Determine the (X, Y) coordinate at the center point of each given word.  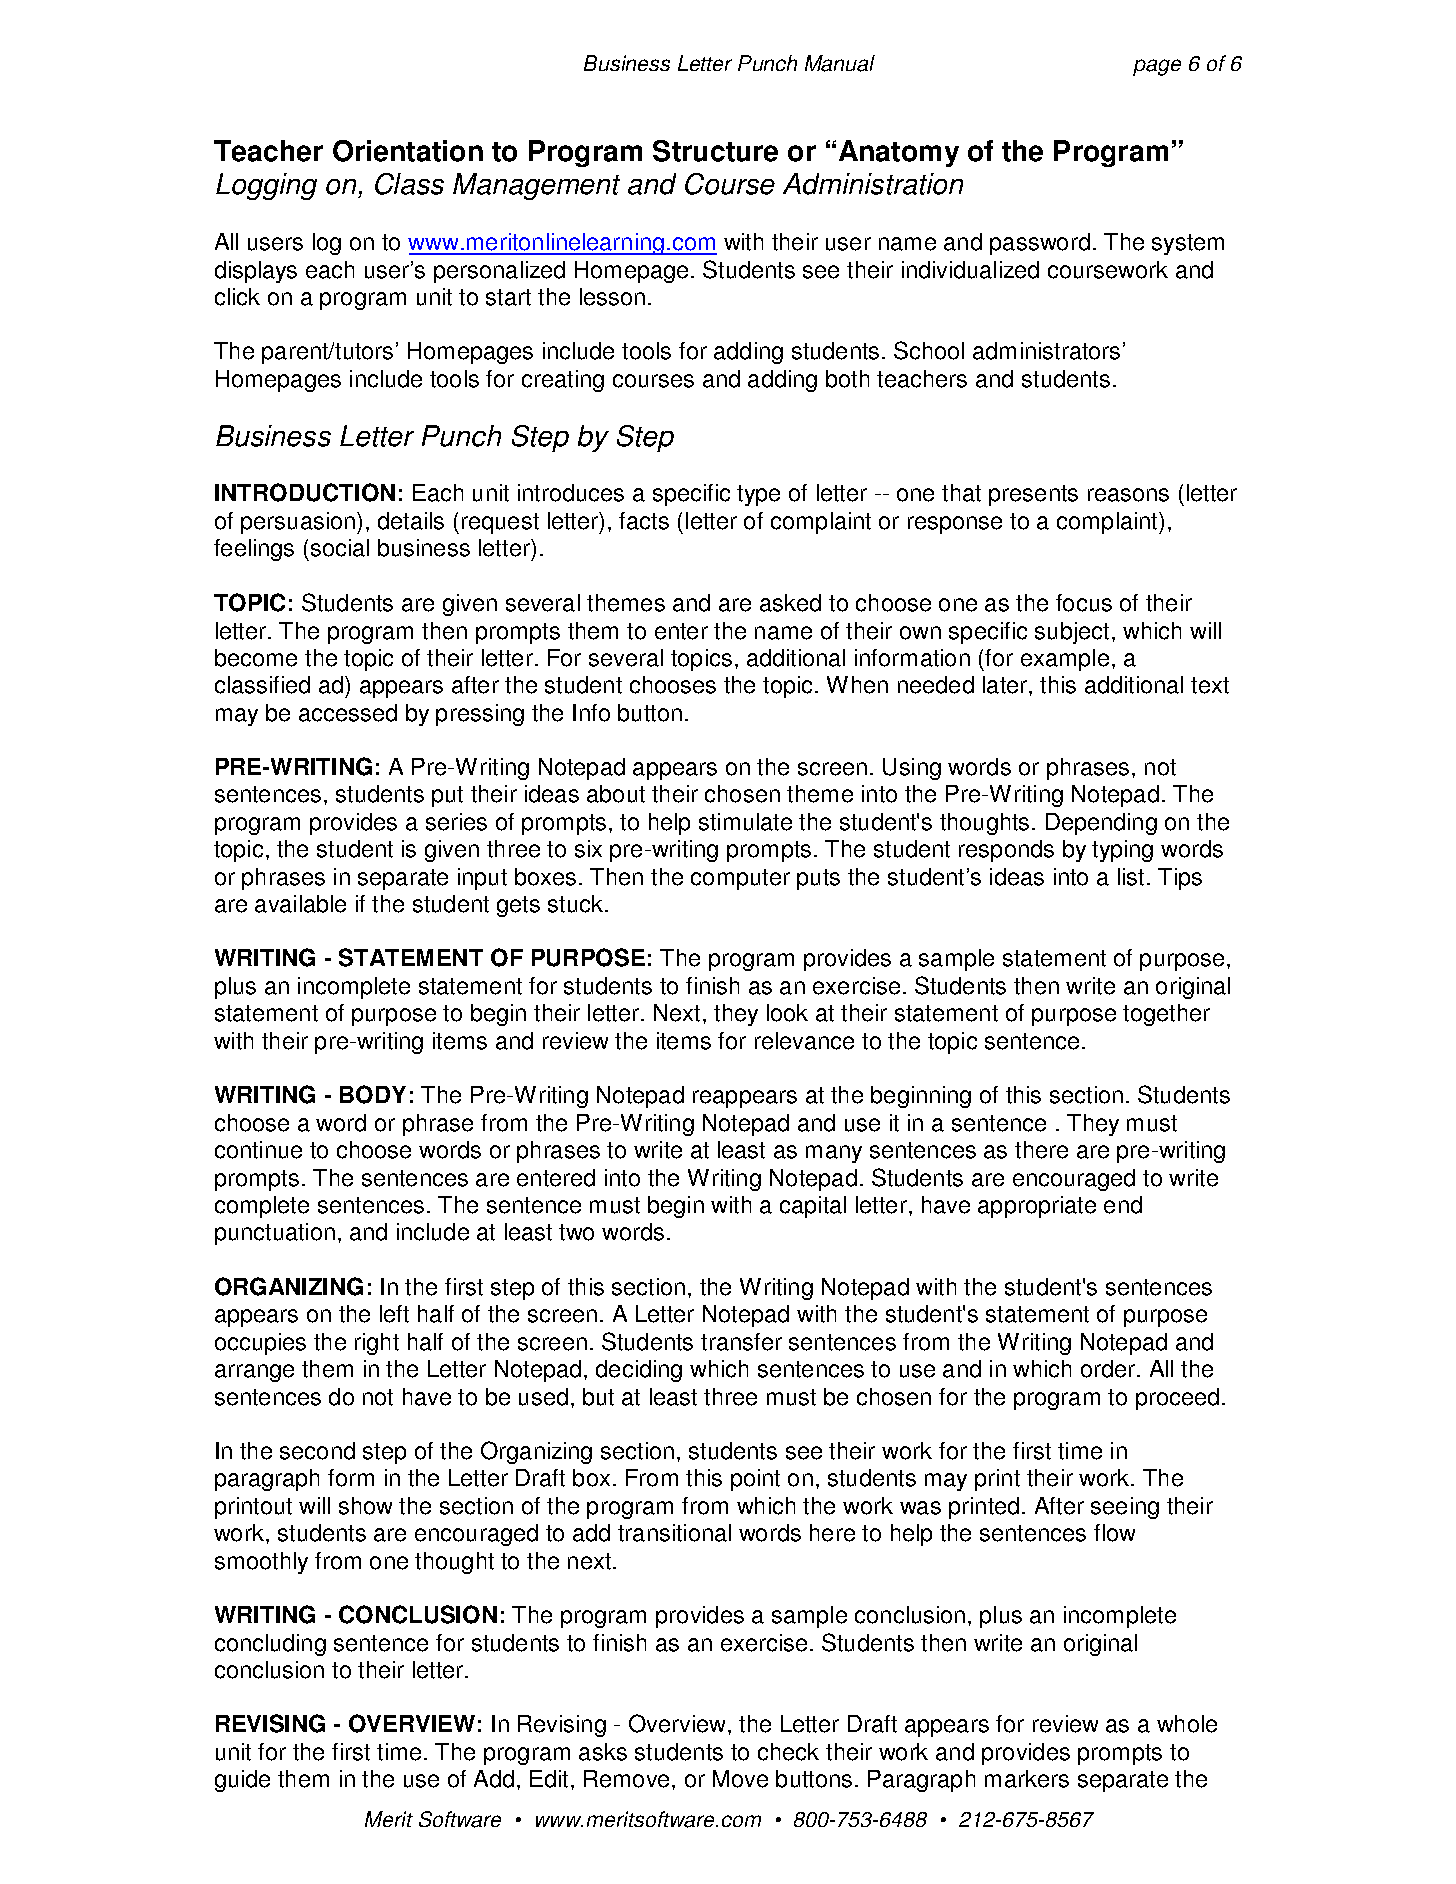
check (788, 1752)
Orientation (408, 151)
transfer (741, 1342)
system (1188, 244)
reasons (1128, 495)
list (1131, 877)
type (758, 495)
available (300, 904)
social (340, 548)
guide (242, 1781)
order (1109, 1369)
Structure (715, 151)
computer (740, 879)
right (377, 1344)
